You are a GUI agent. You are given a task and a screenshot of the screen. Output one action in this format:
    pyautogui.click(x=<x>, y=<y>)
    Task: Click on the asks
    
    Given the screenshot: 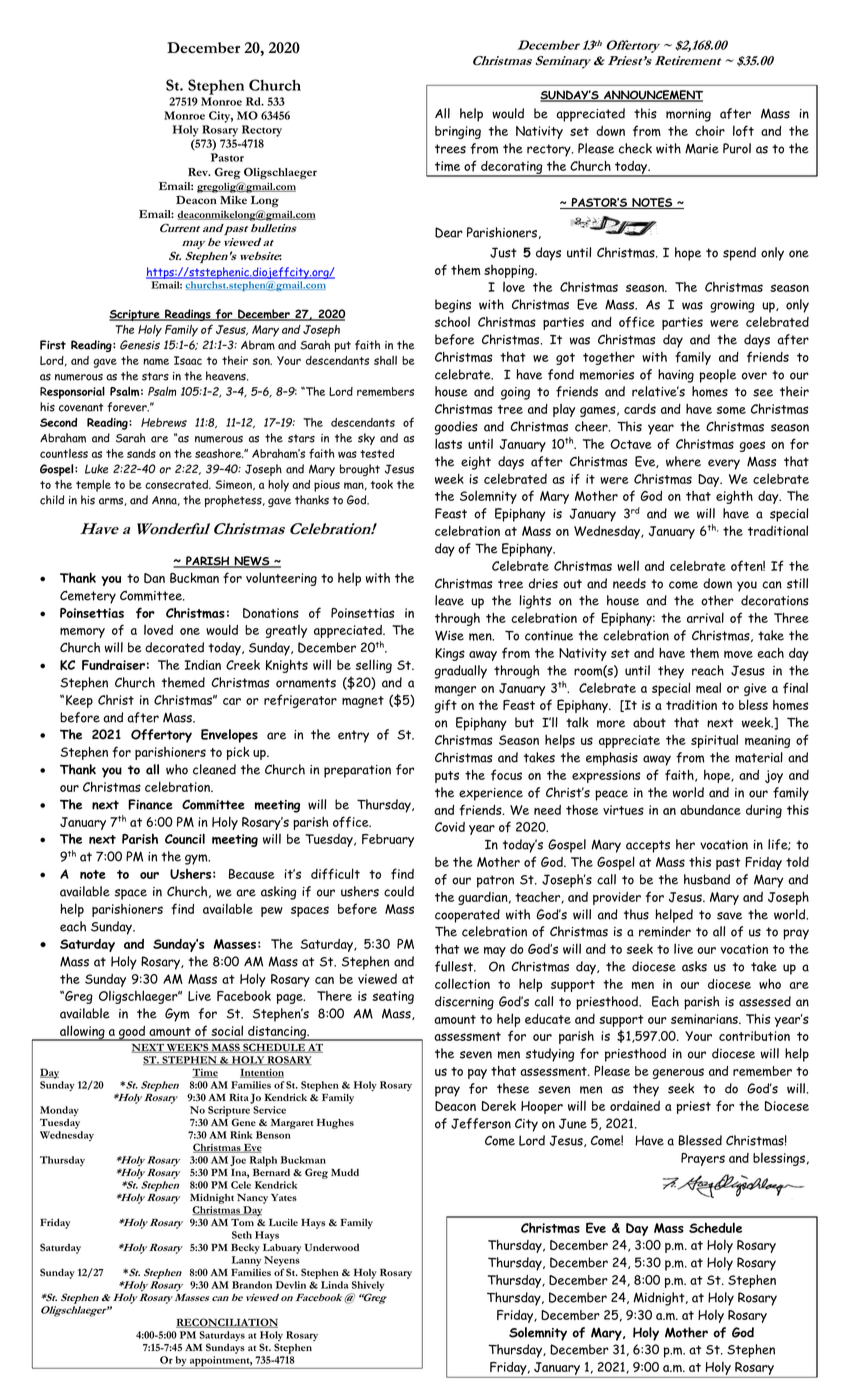 What is the action you would take?
    pyautogui.click(x=694, y=966)
